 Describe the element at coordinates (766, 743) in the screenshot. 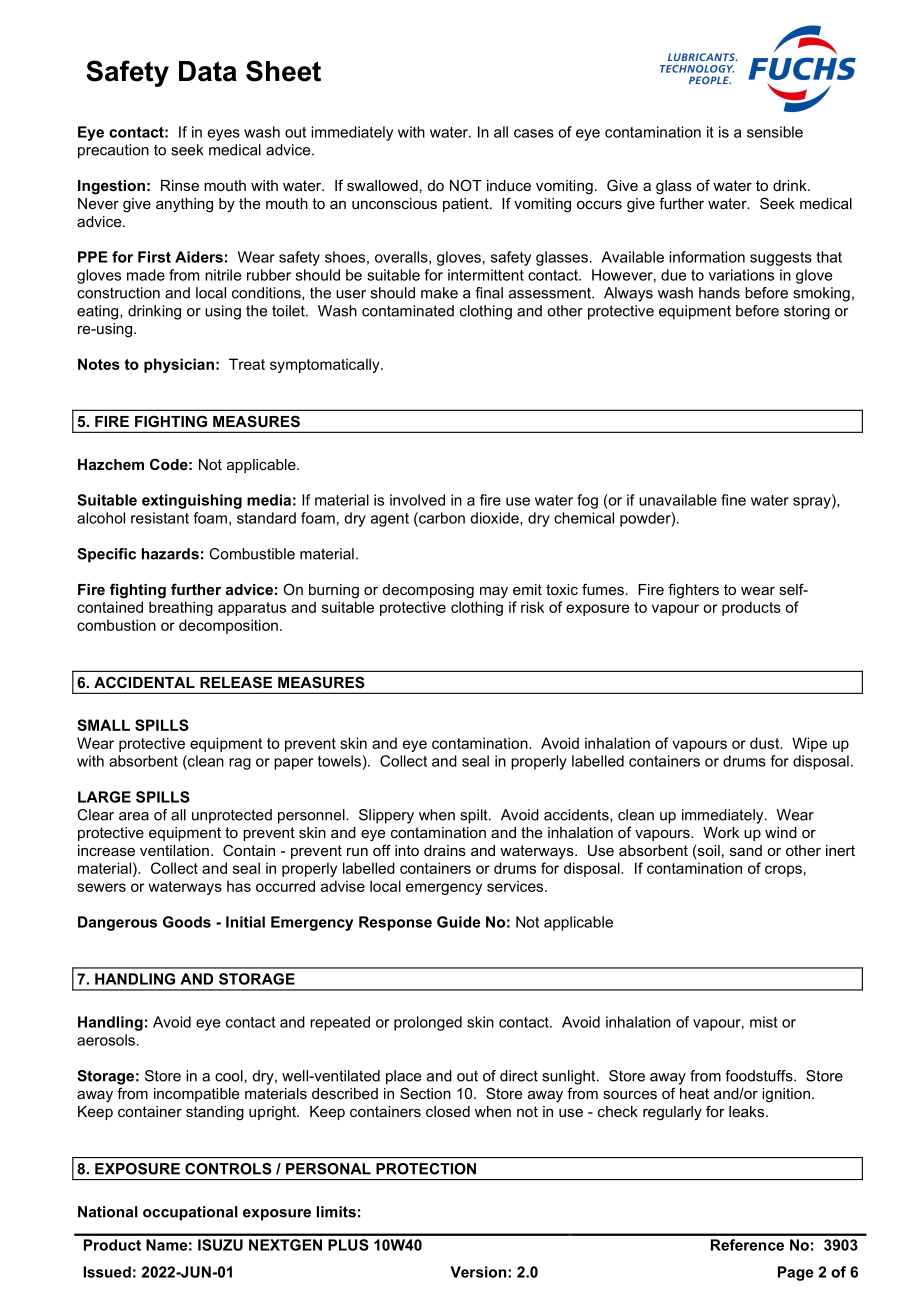

I see `dust` at that location.
